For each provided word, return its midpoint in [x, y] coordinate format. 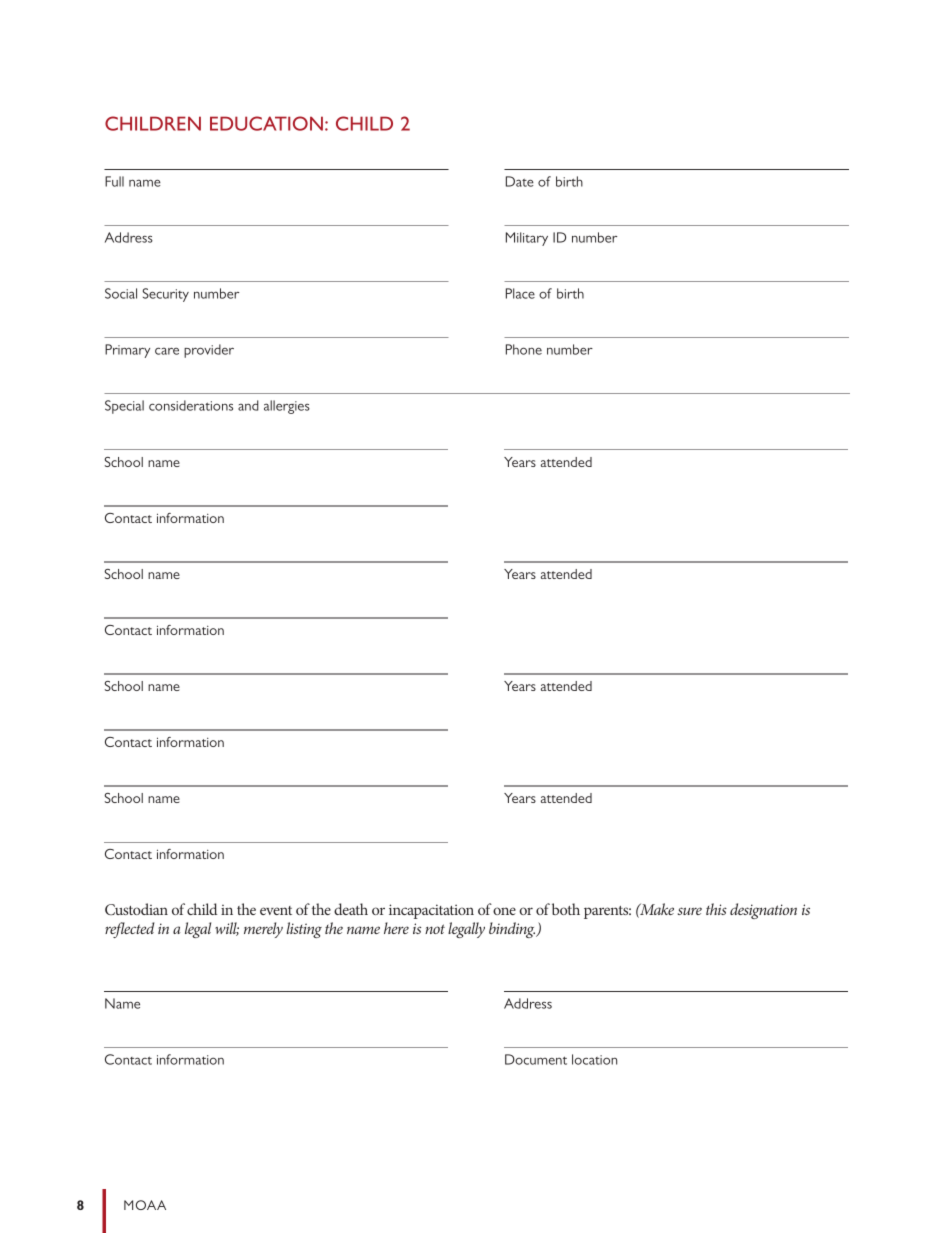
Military [527, 239]
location [594, 1059]
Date [520, 181]
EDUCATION [266, 123]
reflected [129, 930]
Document [536, 1059]
